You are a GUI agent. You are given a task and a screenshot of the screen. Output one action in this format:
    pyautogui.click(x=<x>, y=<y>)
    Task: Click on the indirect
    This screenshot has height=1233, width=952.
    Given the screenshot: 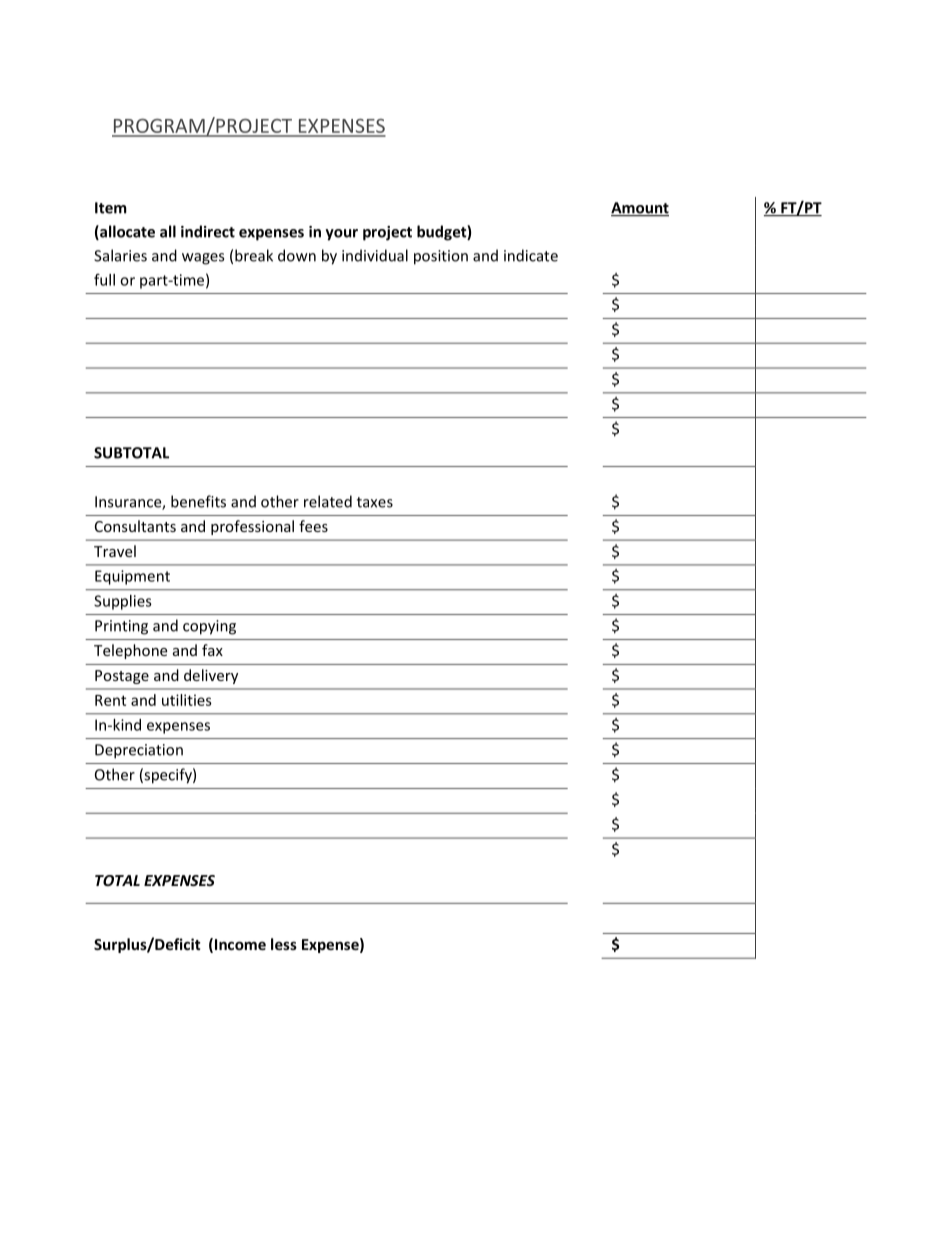 What is the action you would take?
    pyautogui.click(x=208, y=231)
